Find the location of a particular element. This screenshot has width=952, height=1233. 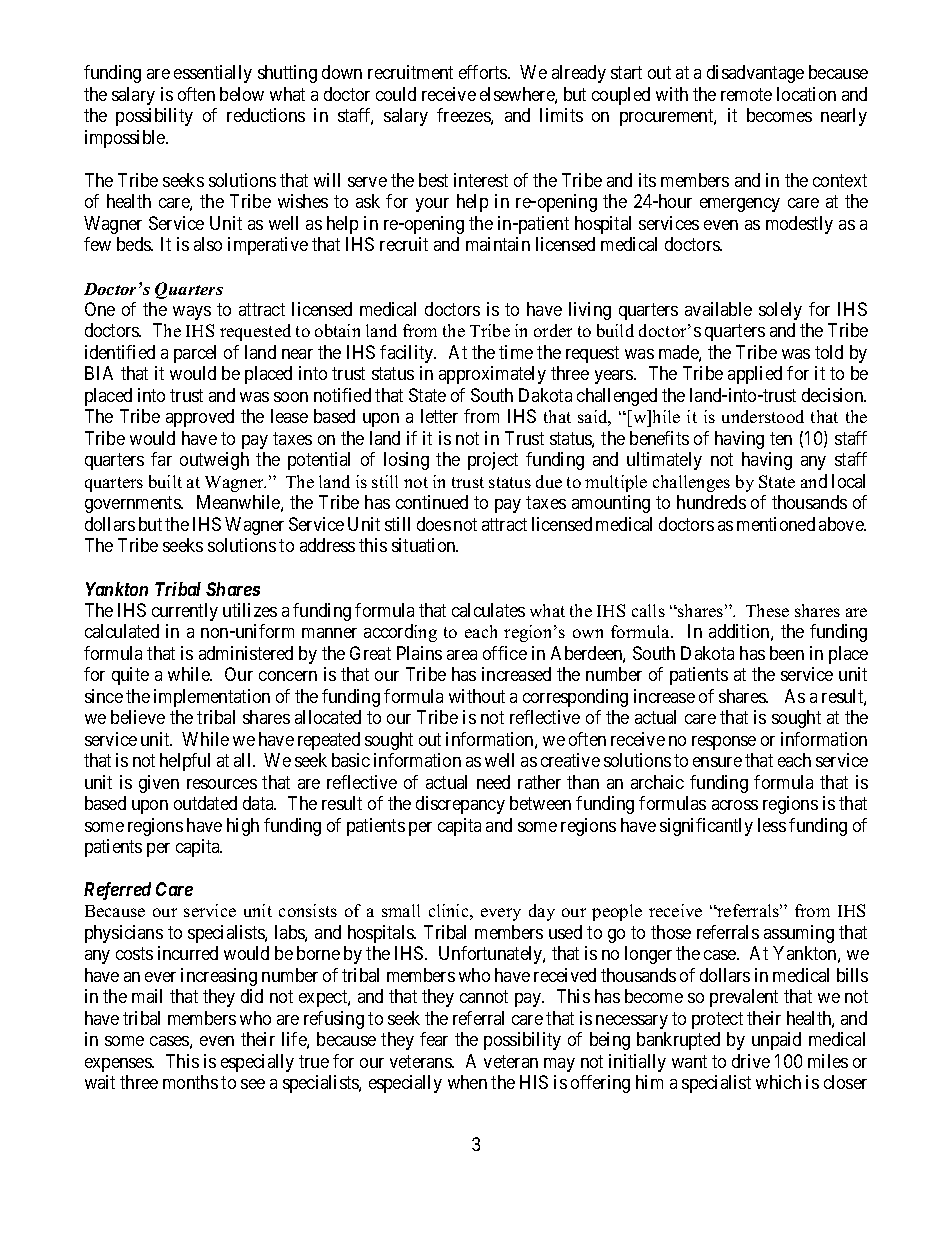

months is located at coordinates (190, 1082).
